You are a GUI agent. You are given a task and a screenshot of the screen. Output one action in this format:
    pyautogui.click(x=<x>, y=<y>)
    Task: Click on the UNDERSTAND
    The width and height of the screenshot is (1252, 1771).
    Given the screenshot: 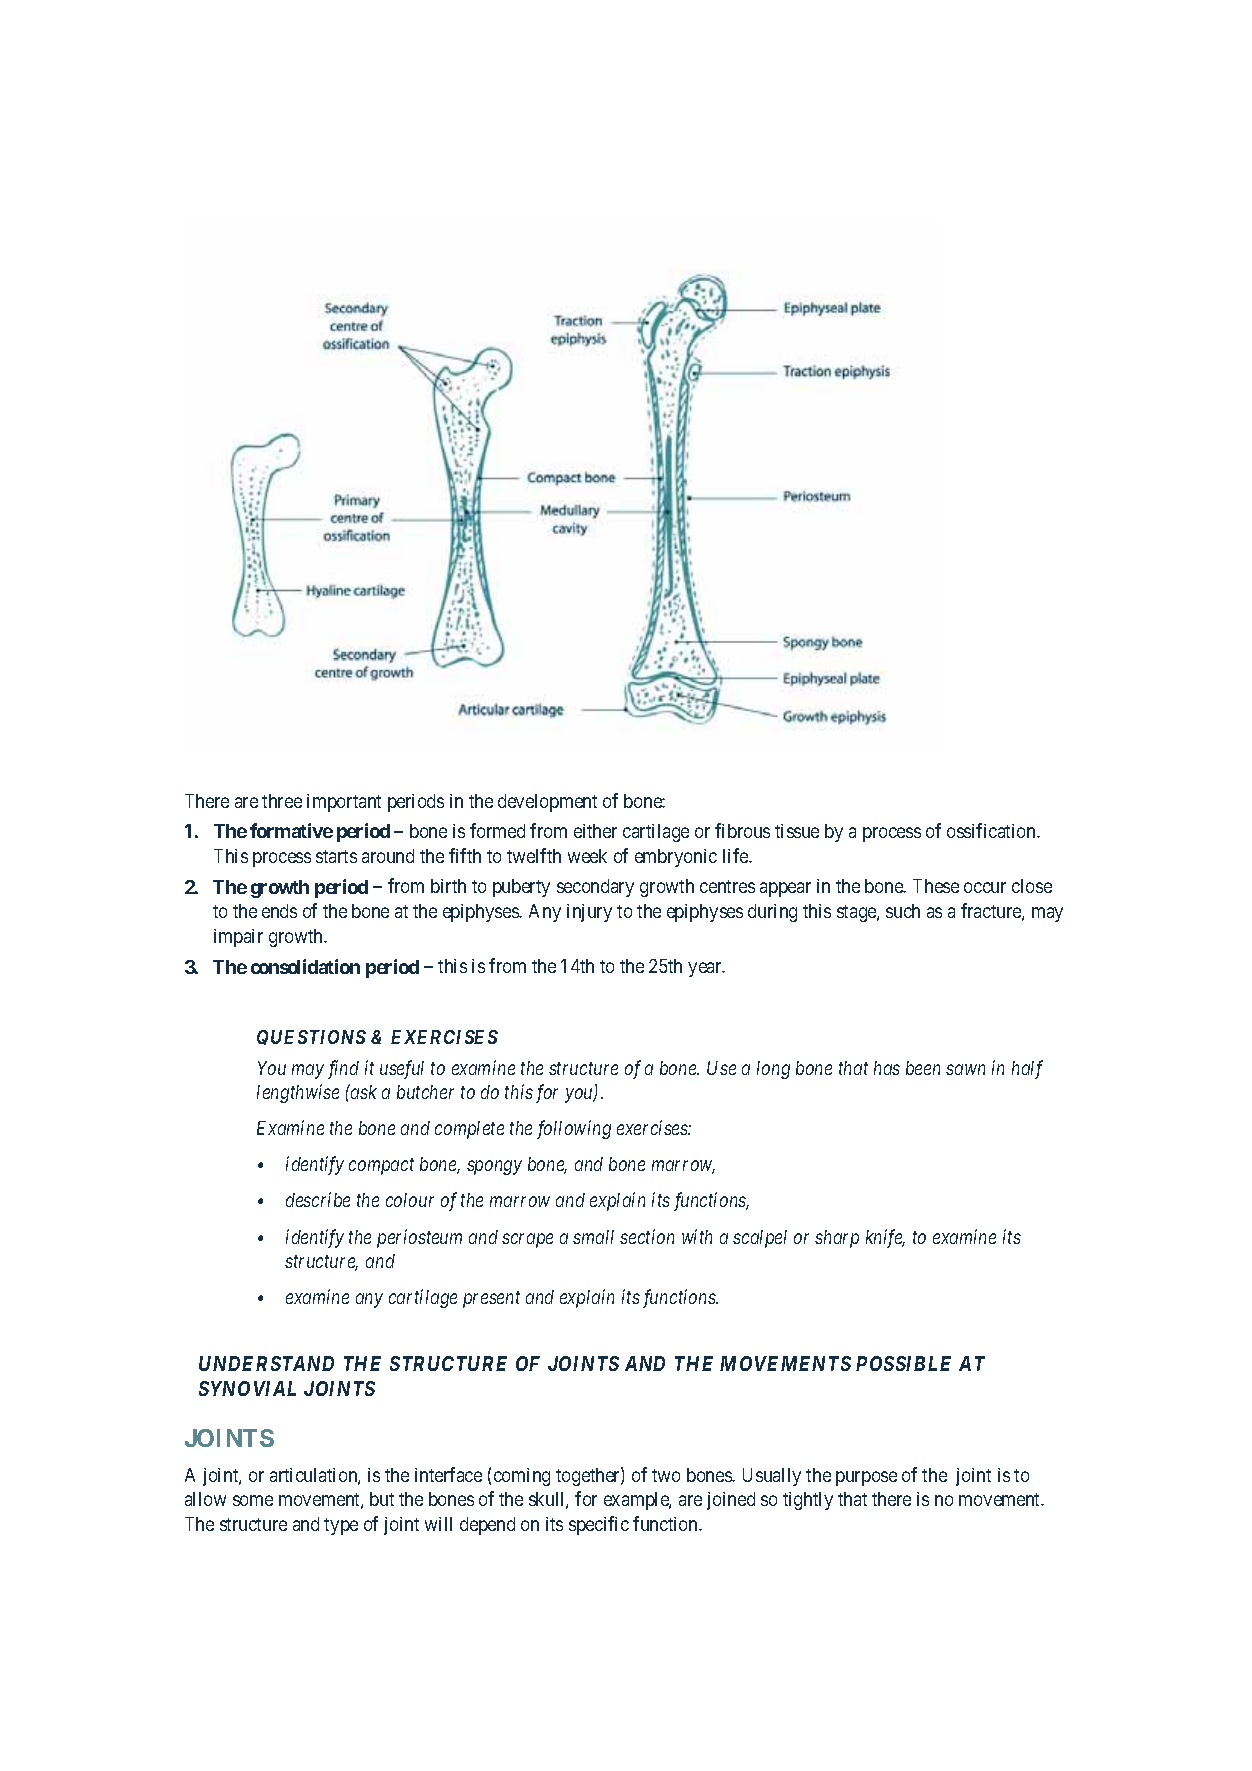 What is the action you would take?
    pyautogui.click(x=266, y=1363)
